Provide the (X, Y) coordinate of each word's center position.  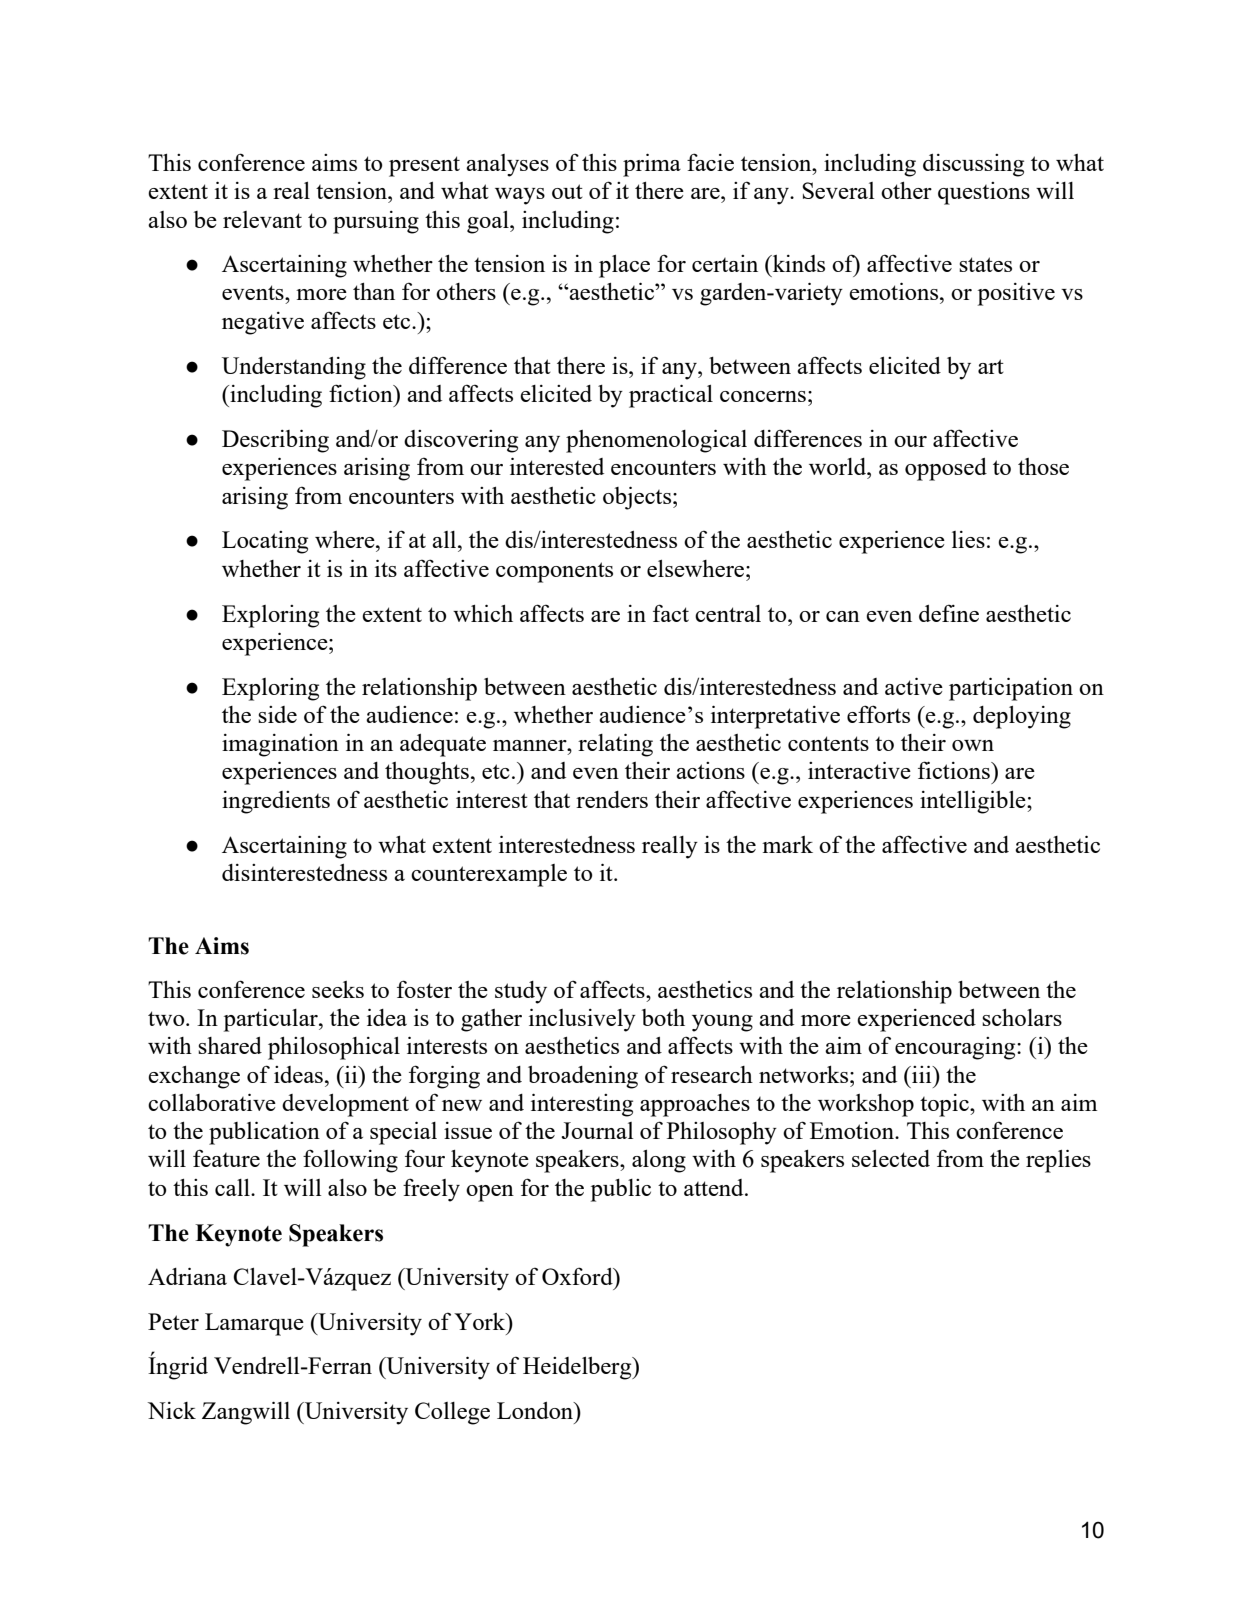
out (567, 191)
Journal (597, 1130)
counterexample (489, 875)
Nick (172, 1410)
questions (984, 193)
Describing (275, 441)
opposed (946, 469)
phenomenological (656, 441)
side (277, 714)
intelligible (974, 802)
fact (671, 613)
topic (945, 1105)
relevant (262, 219)
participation (1011, 689)
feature (226, 1158)
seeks (338, 989)
